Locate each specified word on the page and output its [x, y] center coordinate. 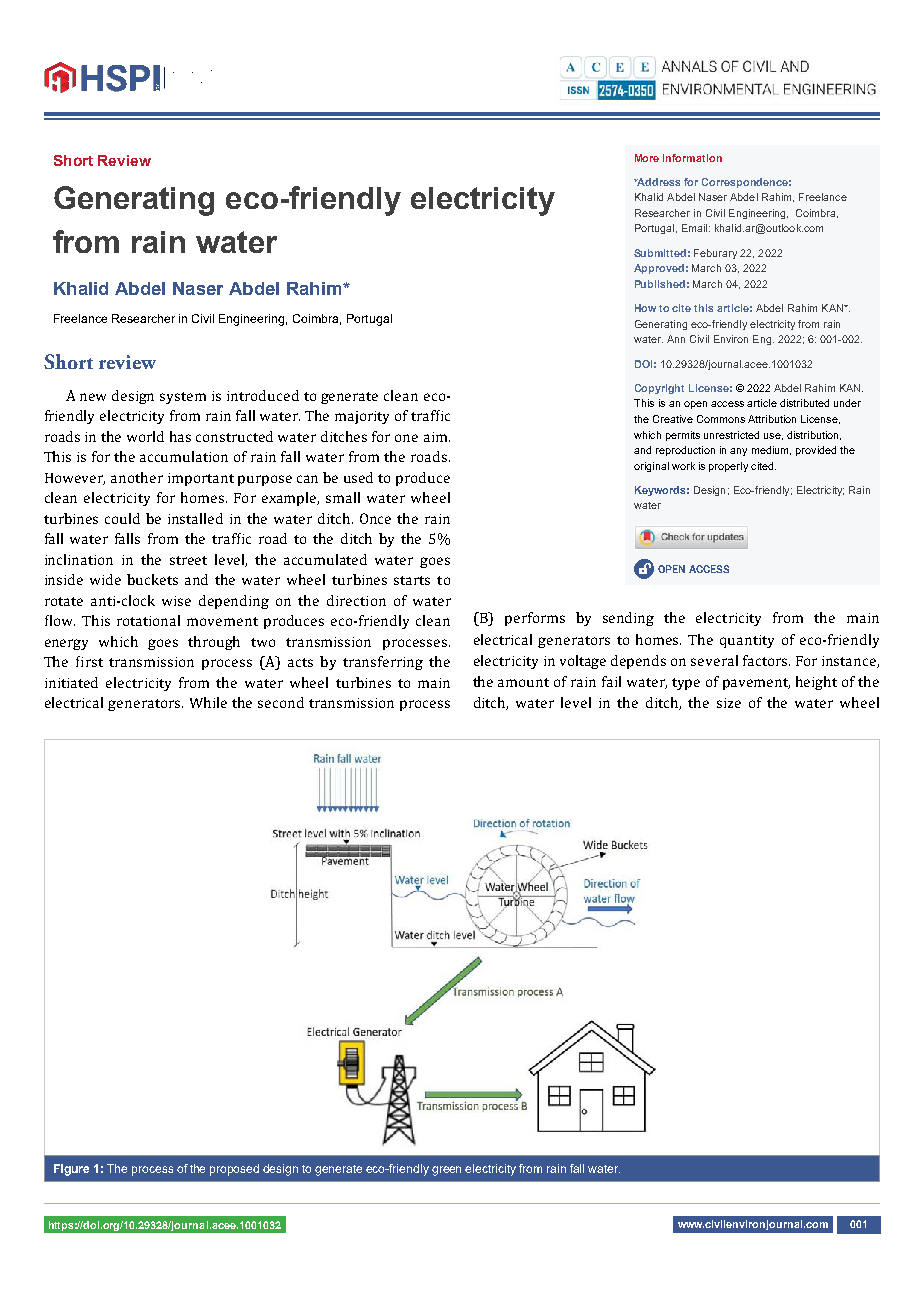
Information [692, 158]
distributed [804, 403]
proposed [234, 1170]
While [208, 702]
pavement [756, 684]
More [647, 158]
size [729, 703]
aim [437, 437]
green [446, 1171]
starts [412, 580]
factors [766, 660]
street [188, 560]
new [93, 397]
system [183, 398]
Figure [71, 1170]
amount [523, 682]
